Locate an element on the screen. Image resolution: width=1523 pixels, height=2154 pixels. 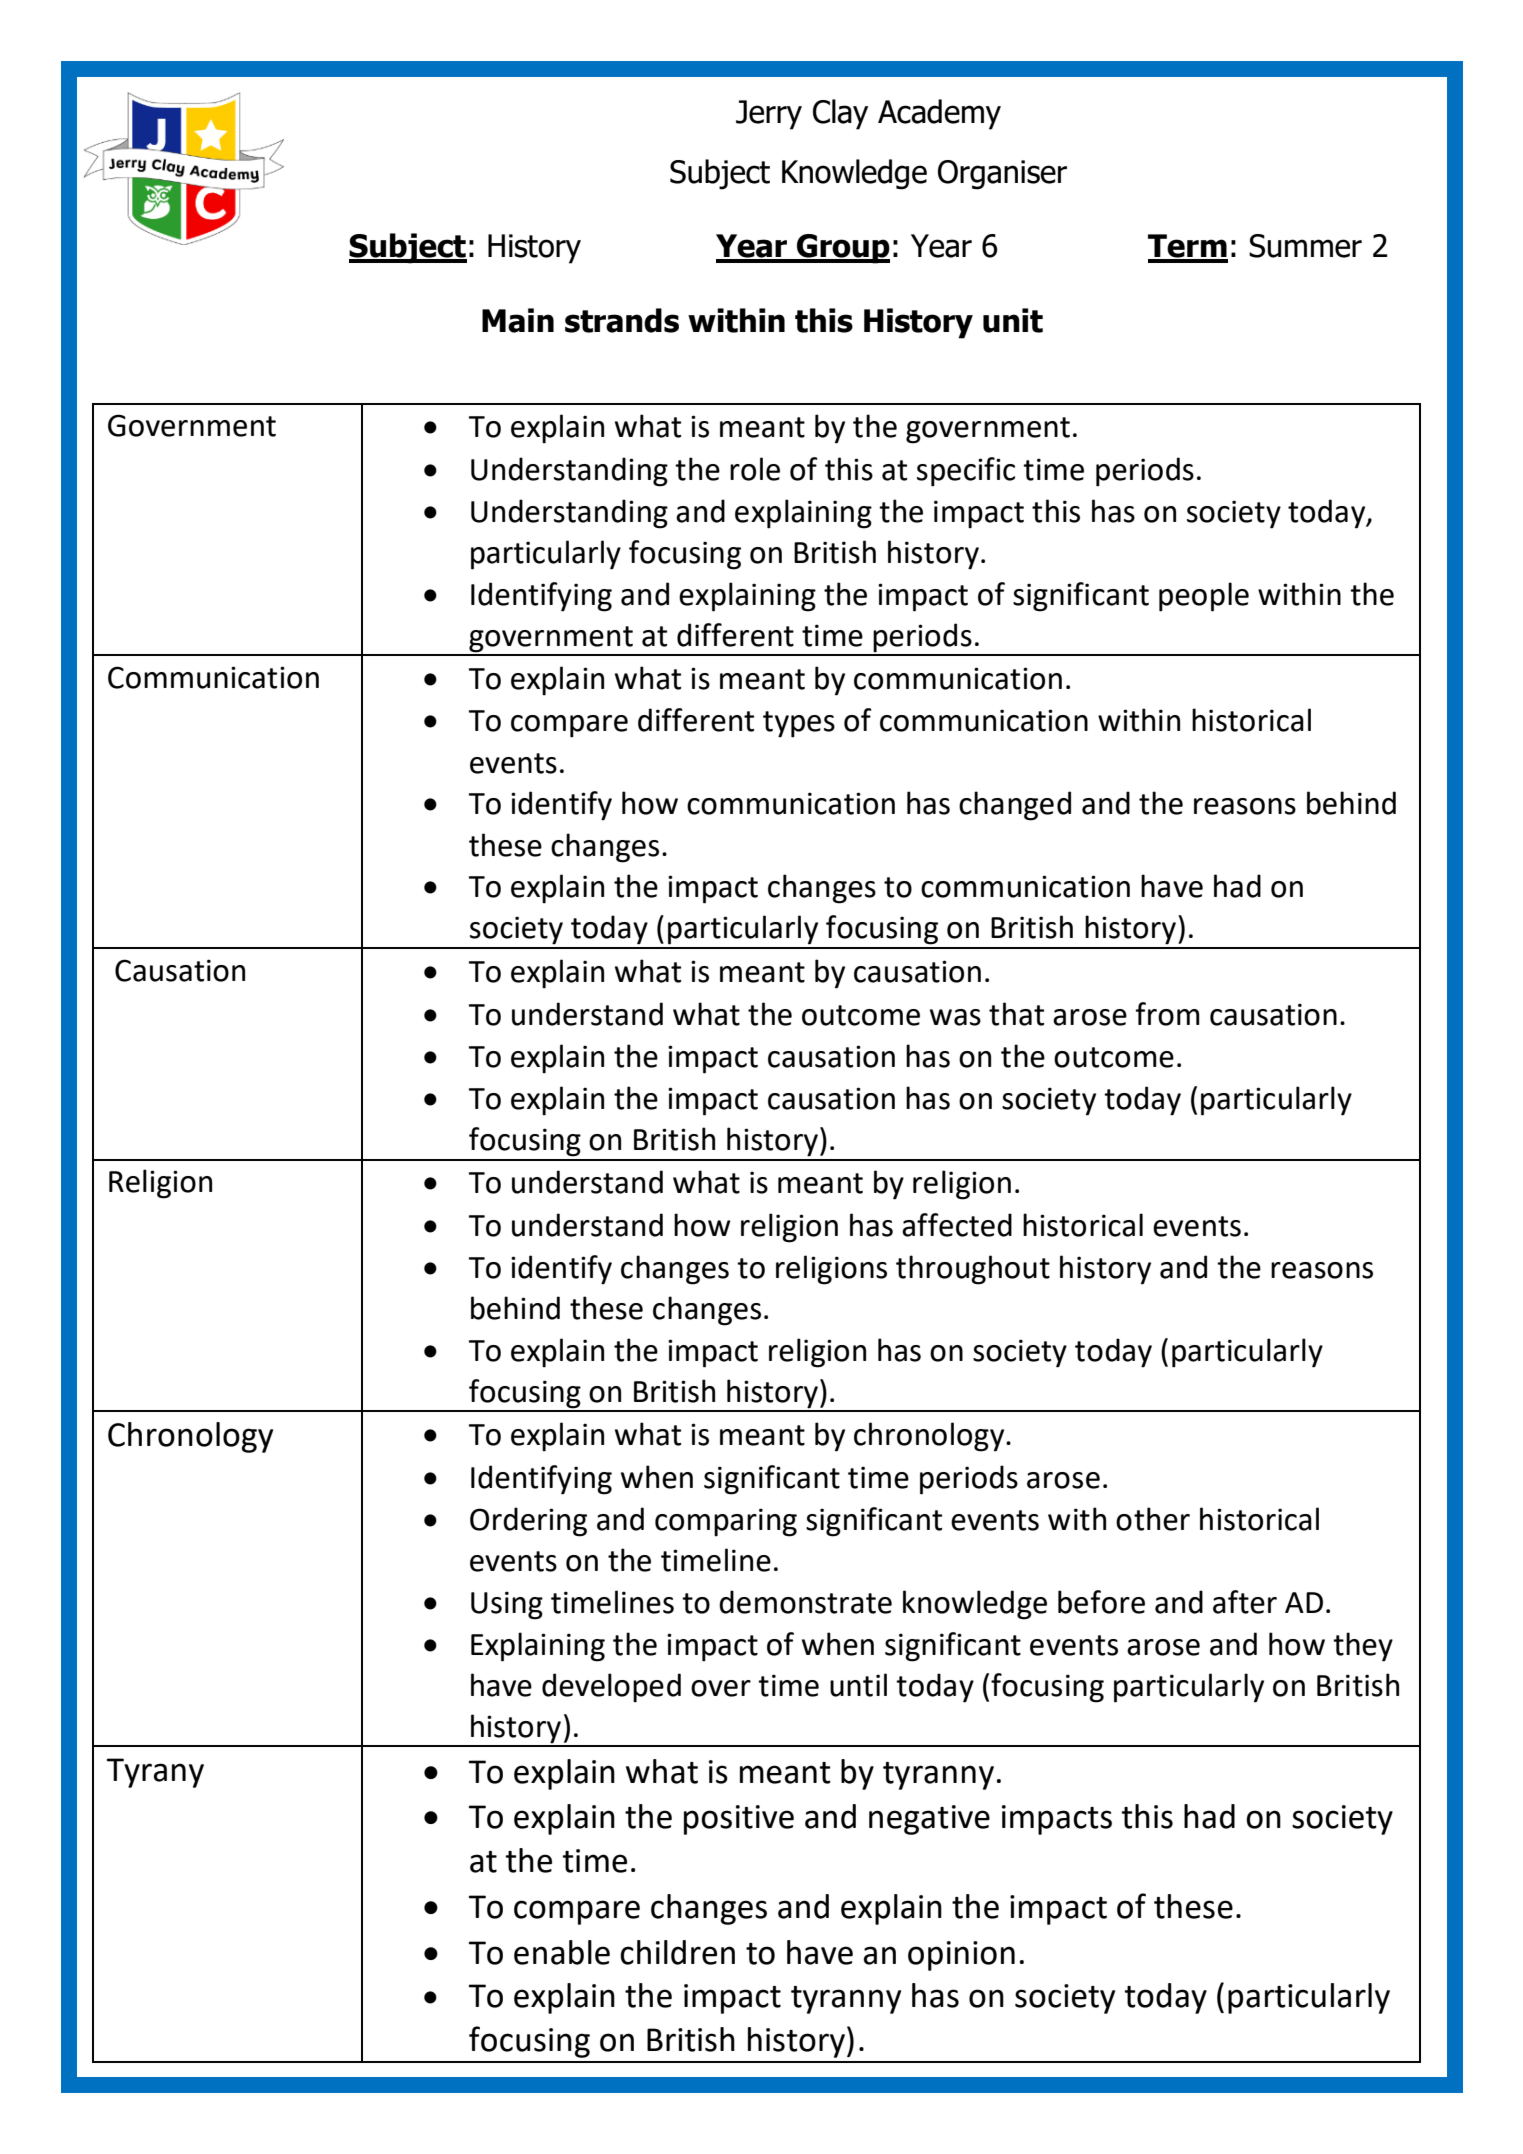
Academy is located at coordinates (939, 114).
